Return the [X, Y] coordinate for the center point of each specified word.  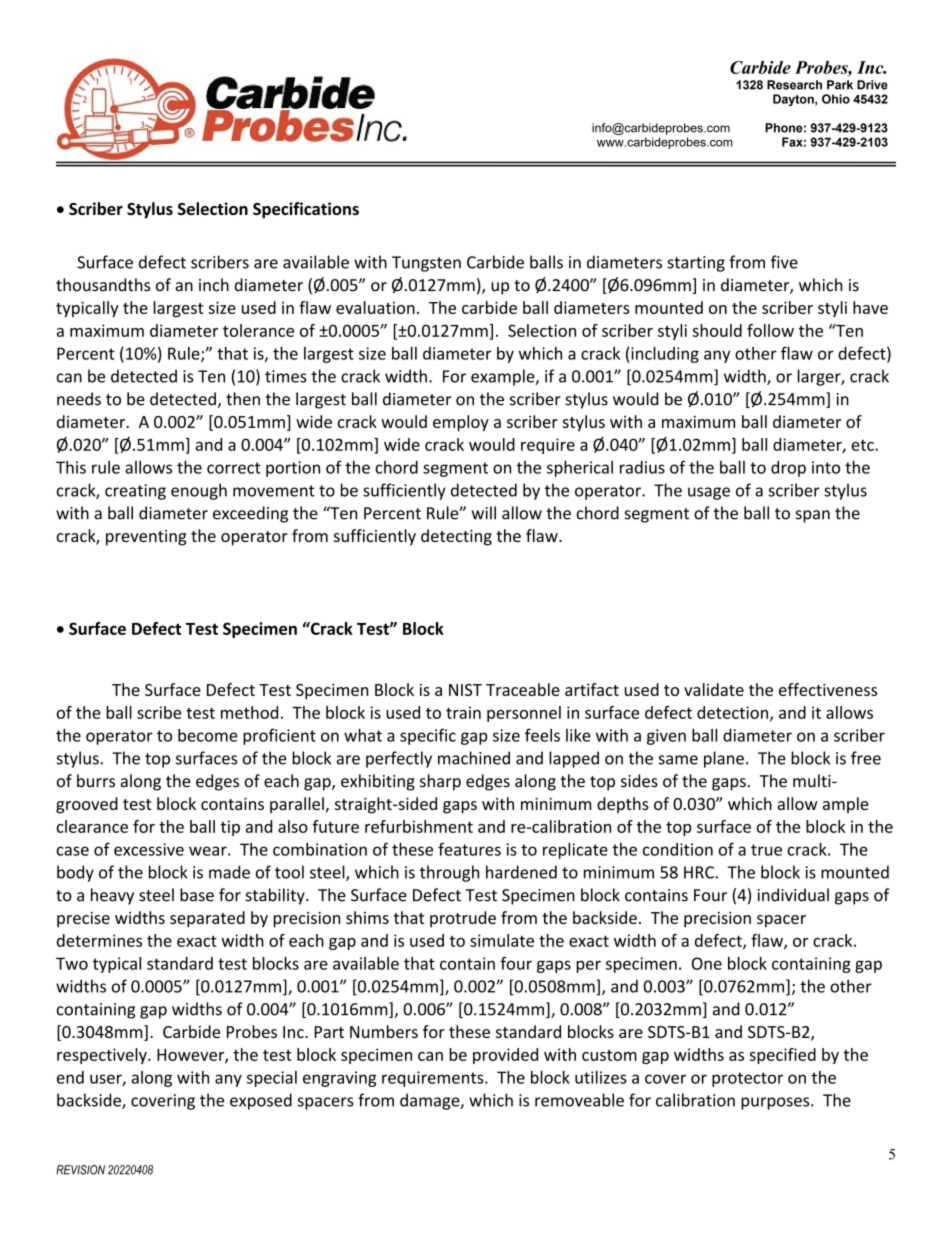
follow [770, 330]
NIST [465, 690]
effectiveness [828, 689]
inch [214, 285]
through [449, 873]
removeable [579, 1100]
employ [461, 423]
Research [794, 85]
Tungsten [426, 264]
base [197, 895]
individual [793, 895]
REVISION [80, 1170]
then [243, 399]
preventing [146, 538]
